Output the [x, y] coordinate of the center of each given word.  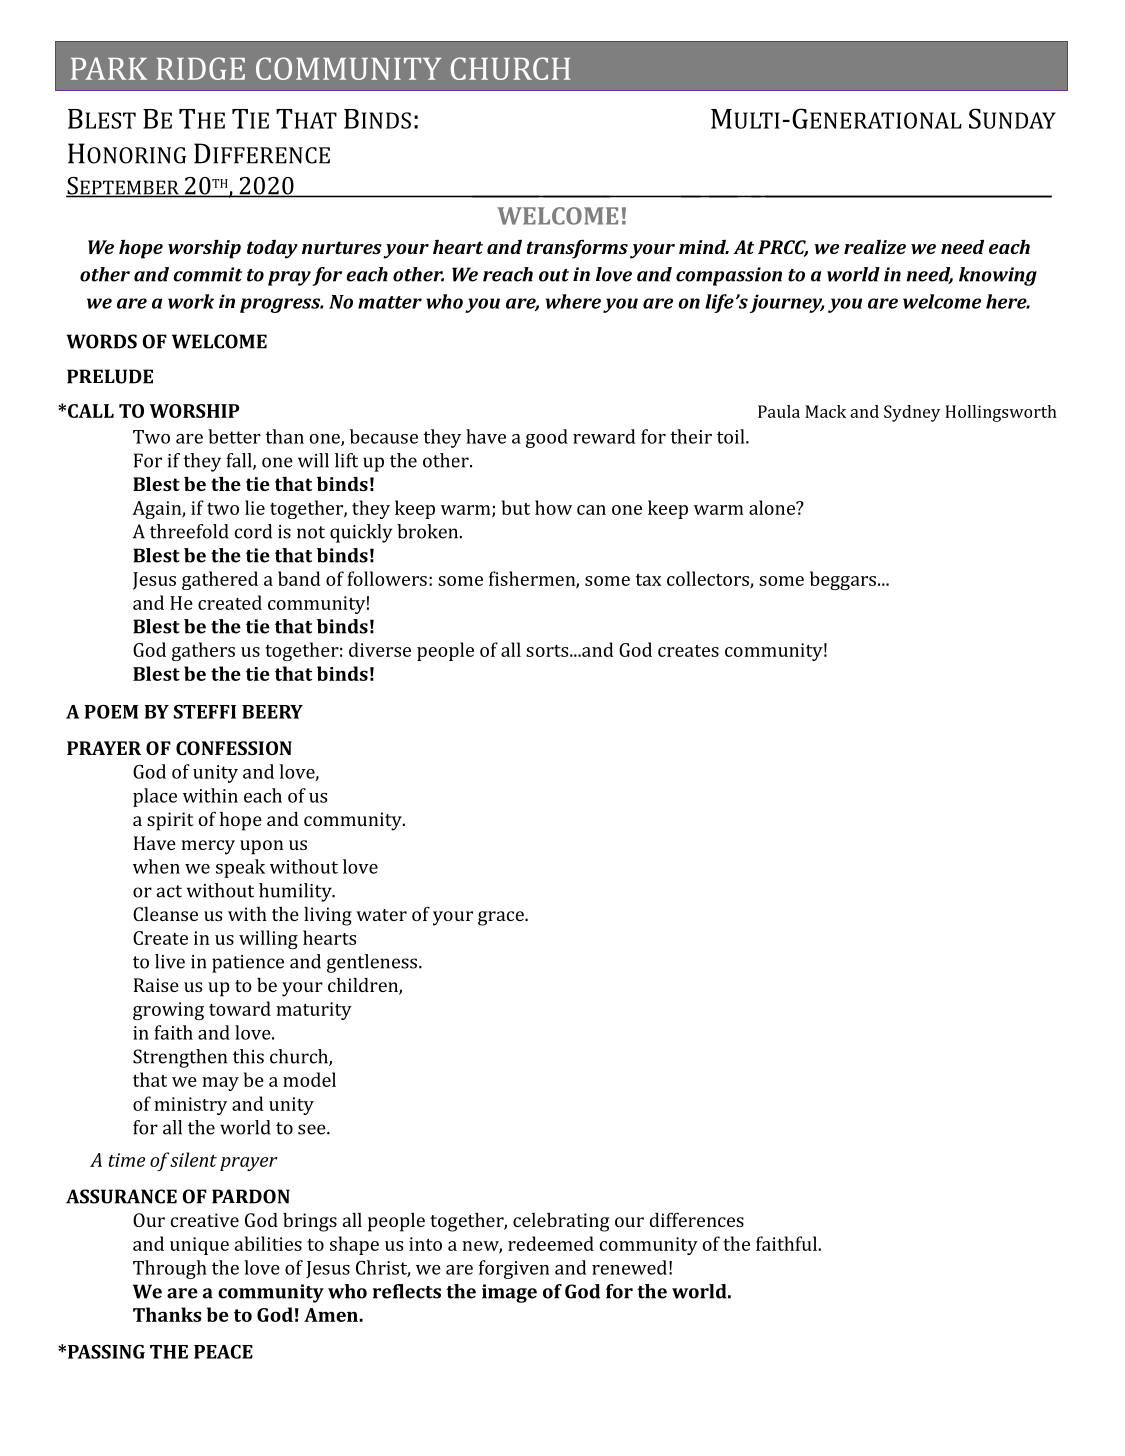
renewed [629, 1267]
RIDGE [200, 68]
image [509, 1293]
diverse [380, 649]
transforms [577, 249]
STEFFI [205, 712]
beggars [843, 580]
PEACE [223, 1352]
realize [875, 247]
